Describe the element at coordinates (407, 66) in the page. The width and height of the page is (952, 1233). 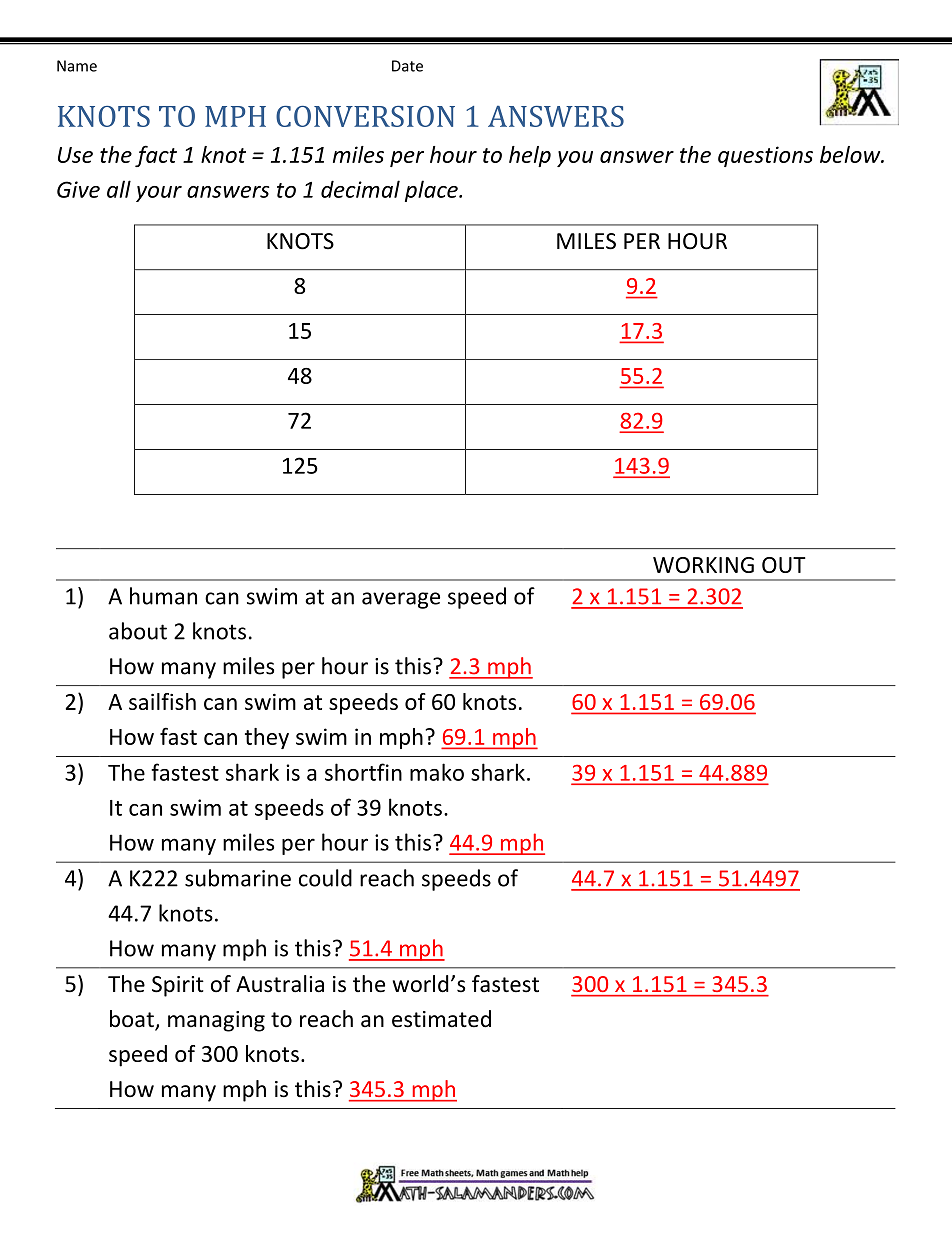
I see `Date` at that location.
